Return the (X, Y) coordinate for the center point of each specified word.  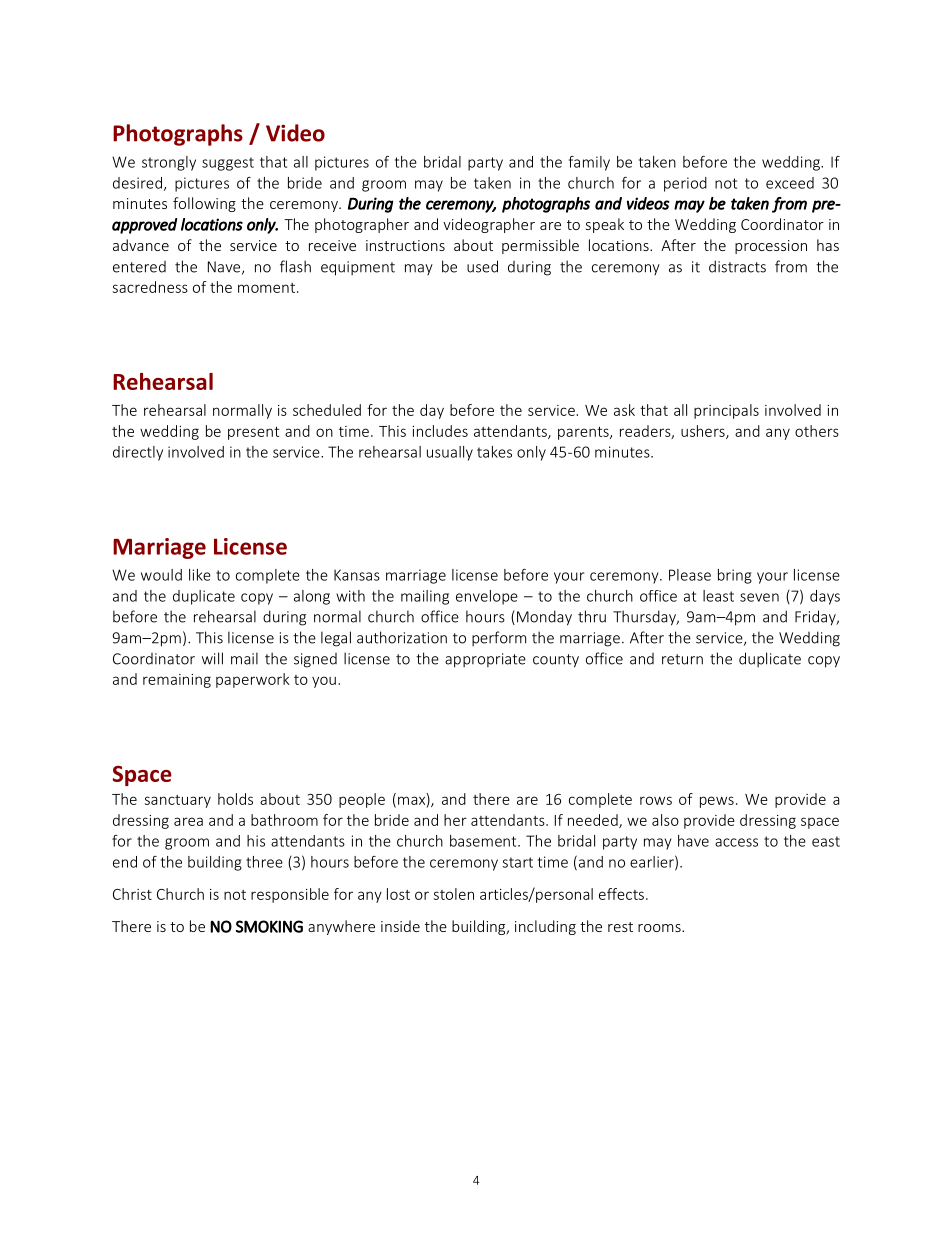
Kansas (357, 575)
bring (735, 576)
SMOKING (269, 926)
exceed (790, 183)
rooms (660, 928)
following (204, 204)
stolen (454, 894)
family (589, 163)
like (200, 575)
